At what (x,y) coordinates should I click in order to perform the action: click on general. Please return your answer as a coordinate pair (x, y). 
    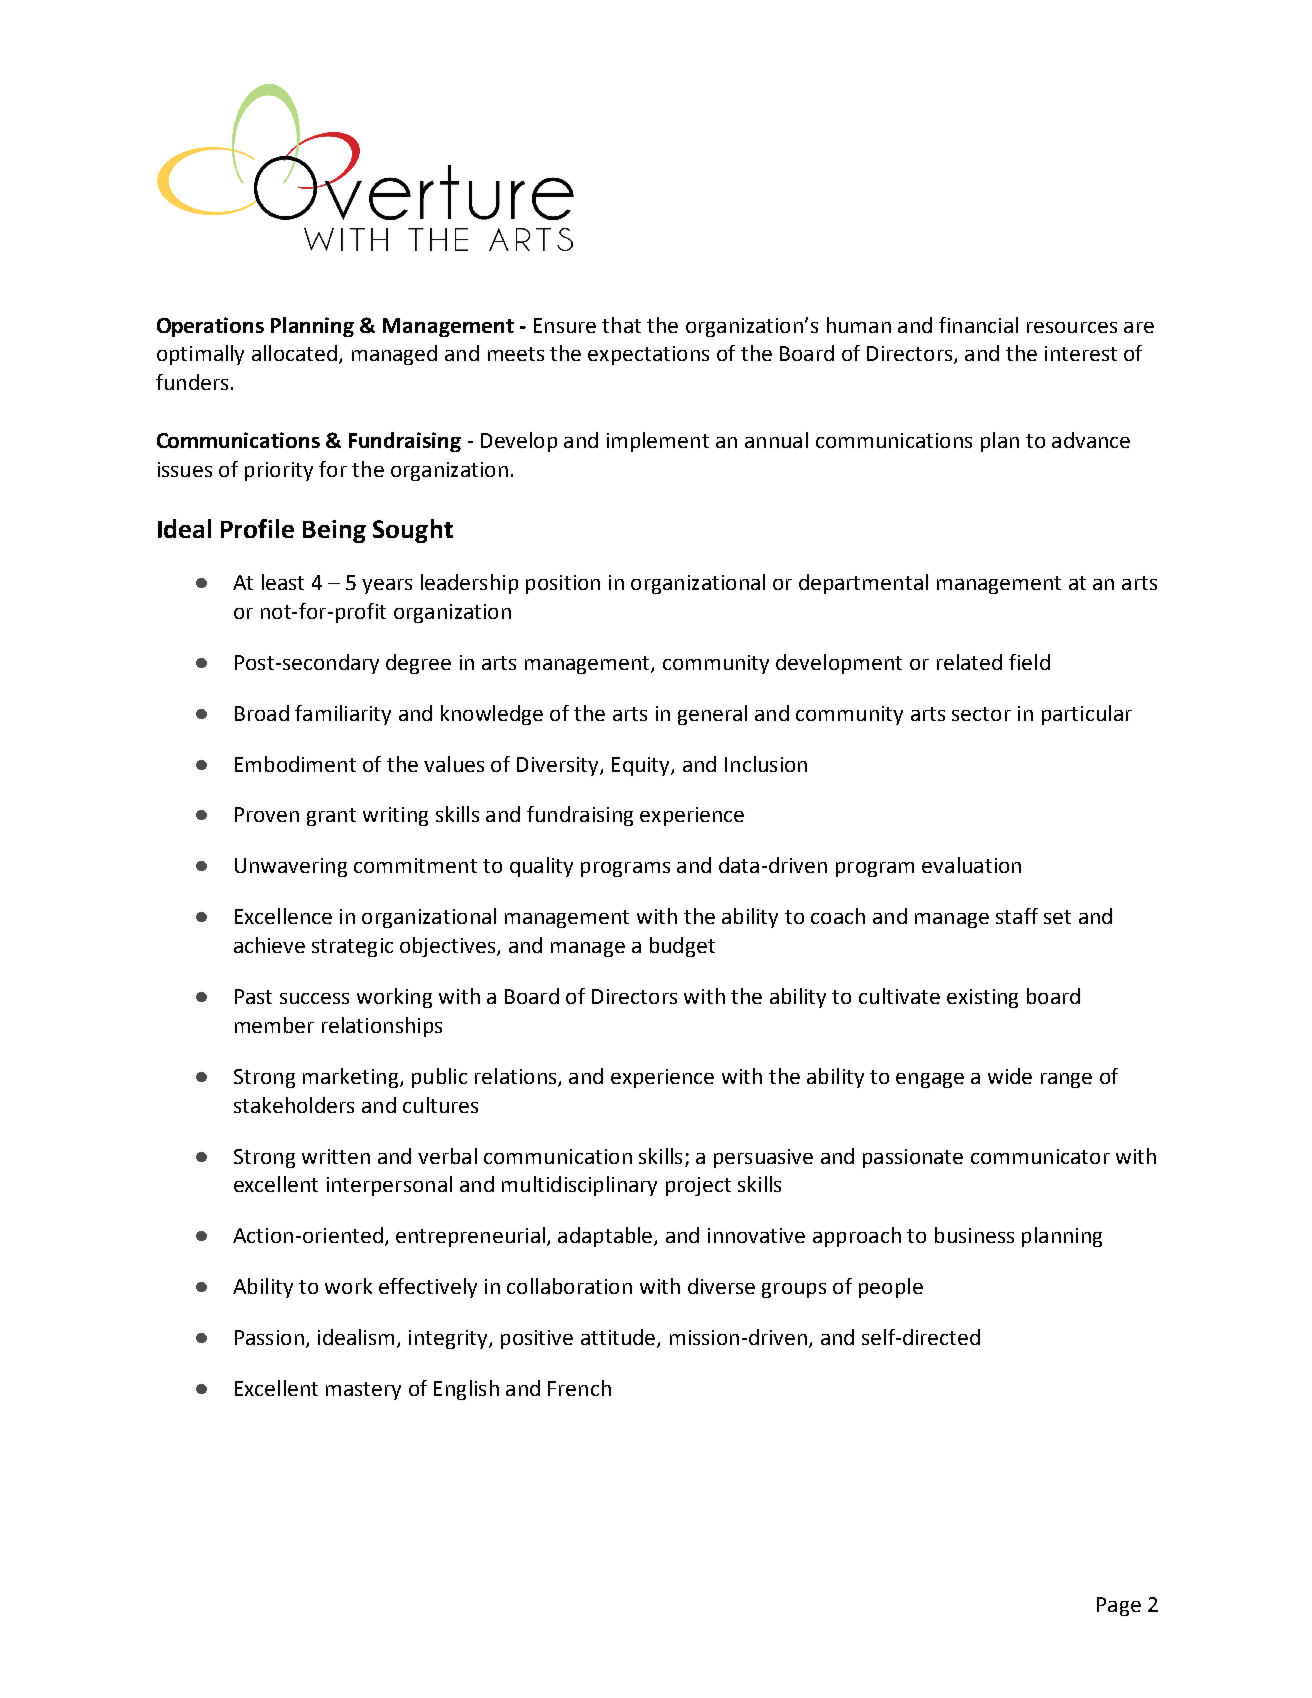
    Looking at the image, I should click on (712, 715).
